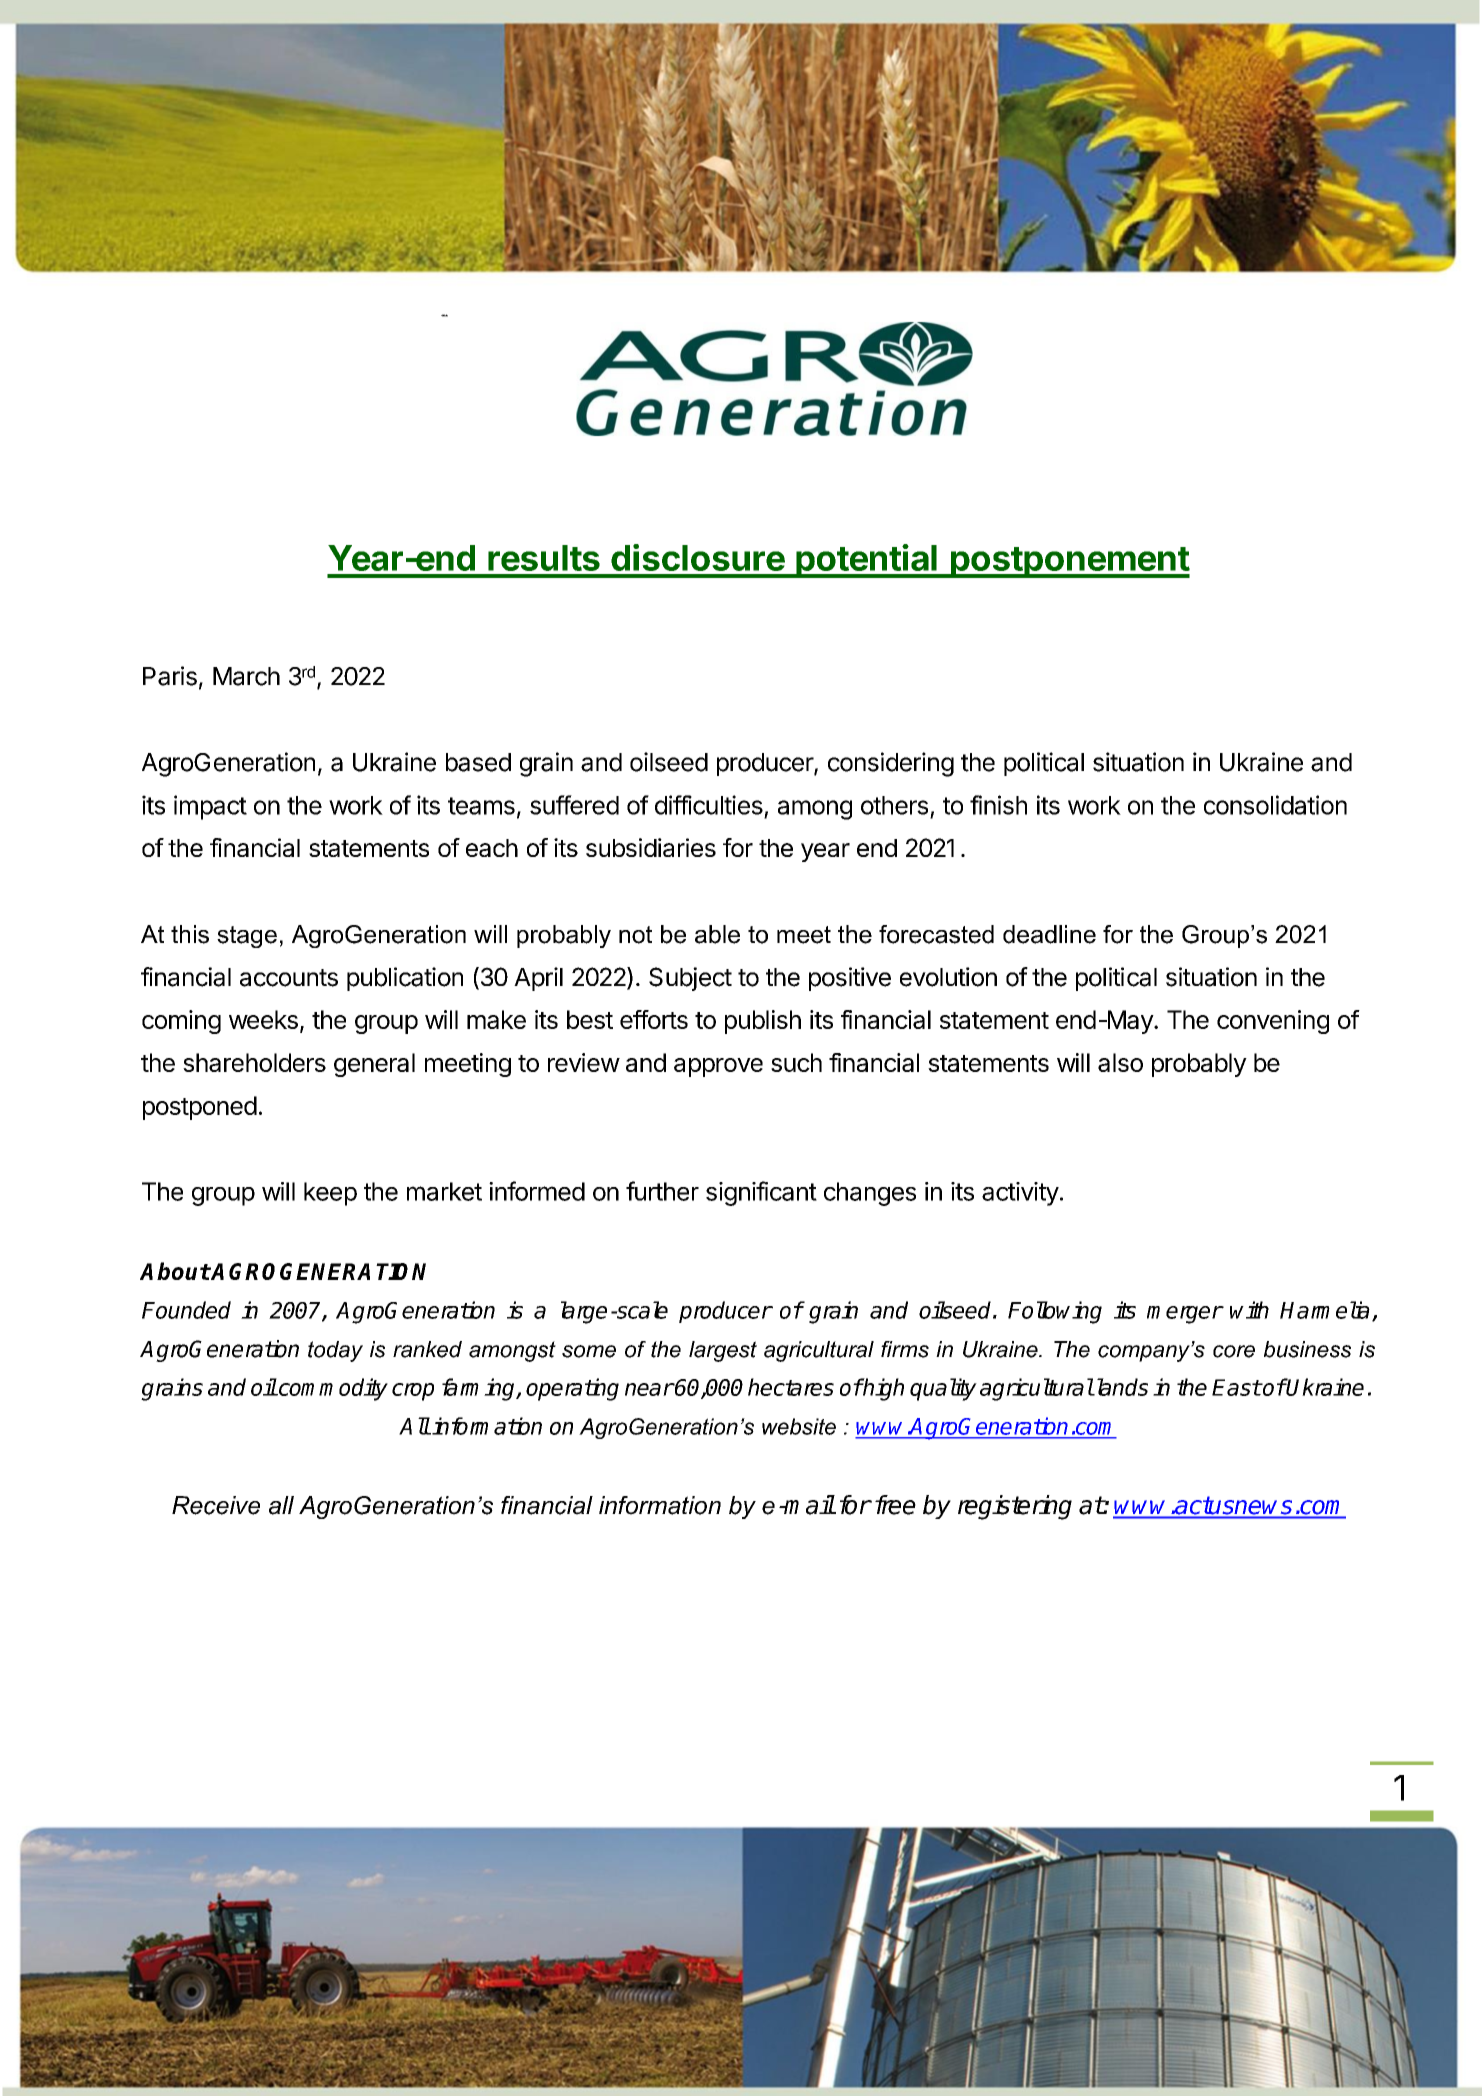  What do you see at coordinates (1069, 562) in the document?
I see `postponement` at bounding box center [1069, 562].
